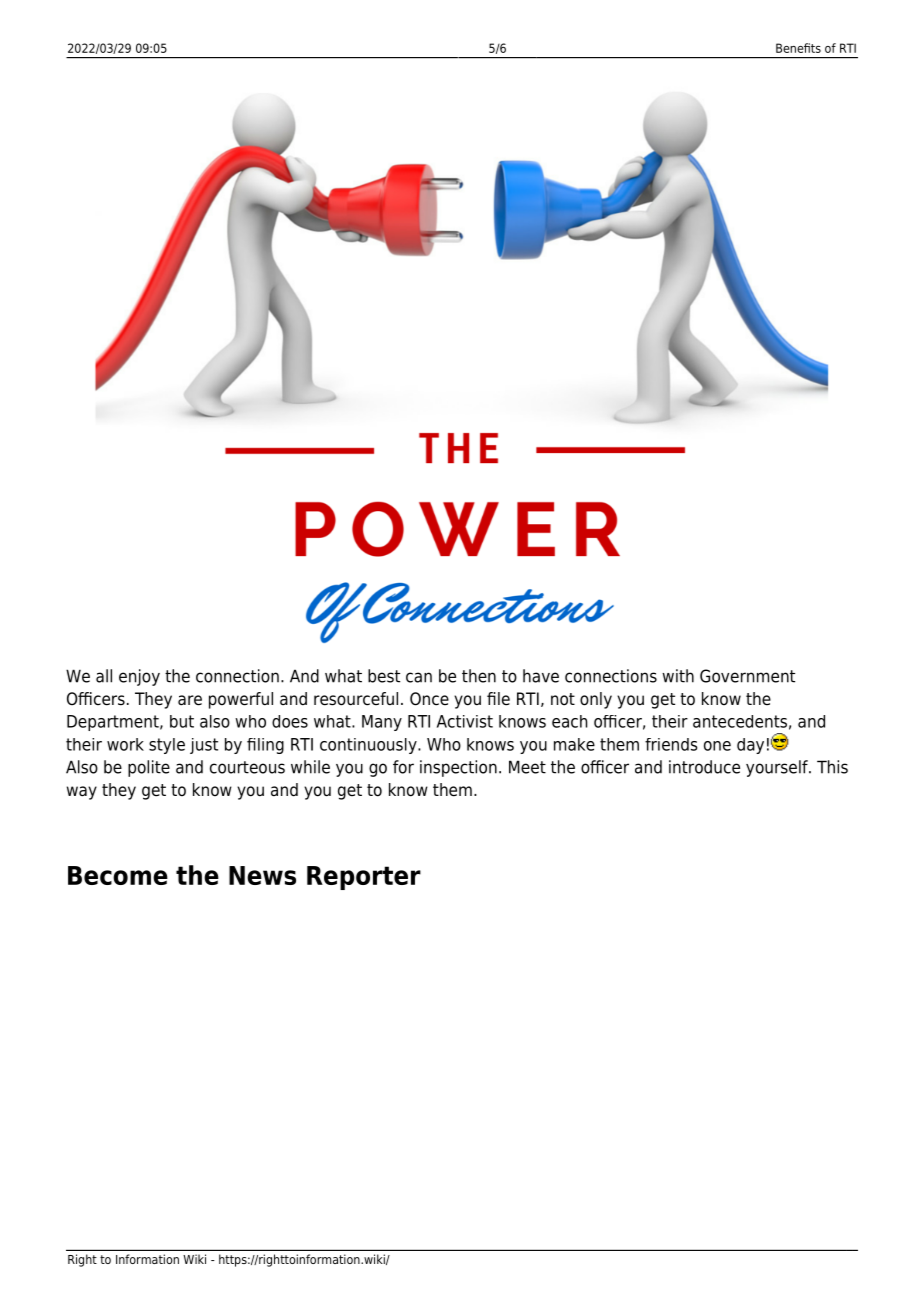 Image resolution: width=924 pixels, height=1308 pixels. Describe the element at coordinates (262, 875) in the document. I see `News` at that location.
